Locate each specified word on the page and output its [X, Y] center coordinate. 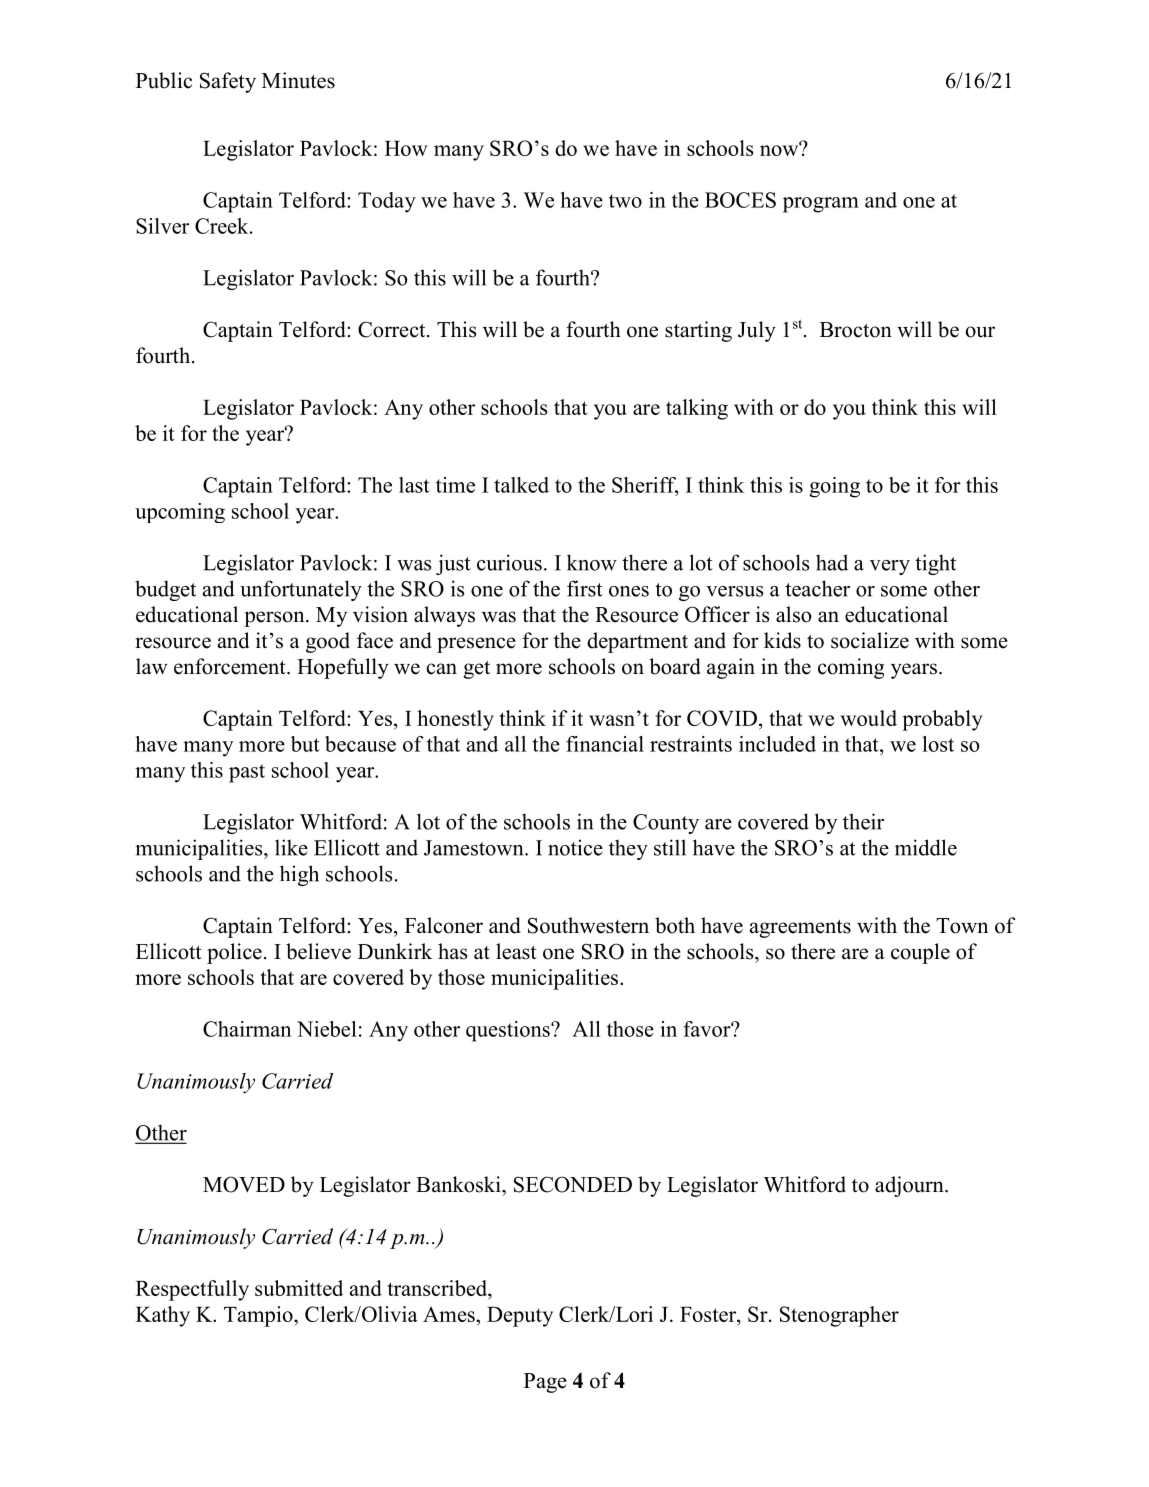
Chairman [247, 1029]
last [414, 485]
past [247, 773]
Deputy [520, 1317]
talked [521, 485]
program [821, 205]
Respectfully [192, 1290]
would [868, 718]
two [625, 201]
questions [509, 1031]
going [834, 487]
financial [605, 744]
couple [920, 953]
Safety [228, 82]
